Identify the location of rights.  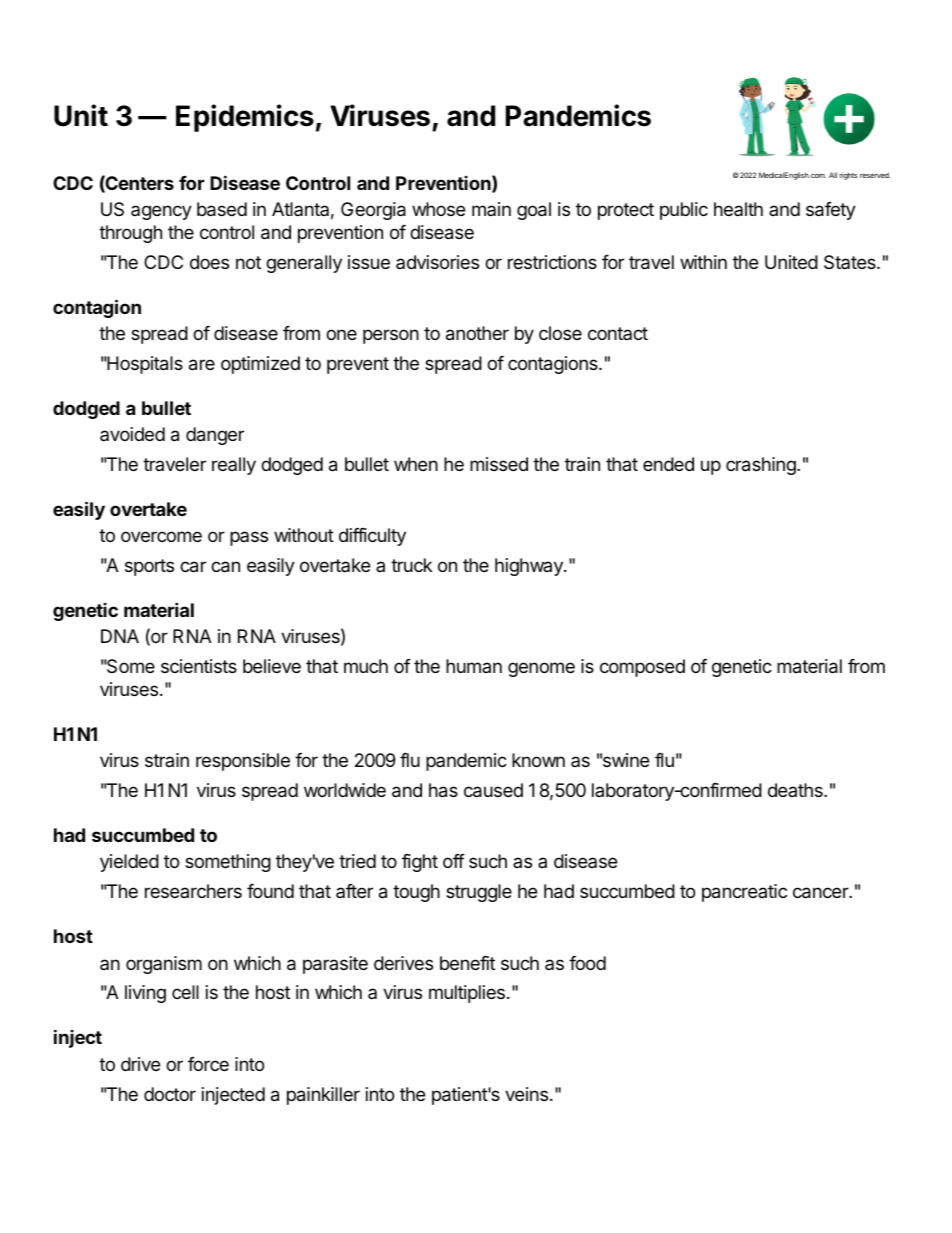
(848, 176).
